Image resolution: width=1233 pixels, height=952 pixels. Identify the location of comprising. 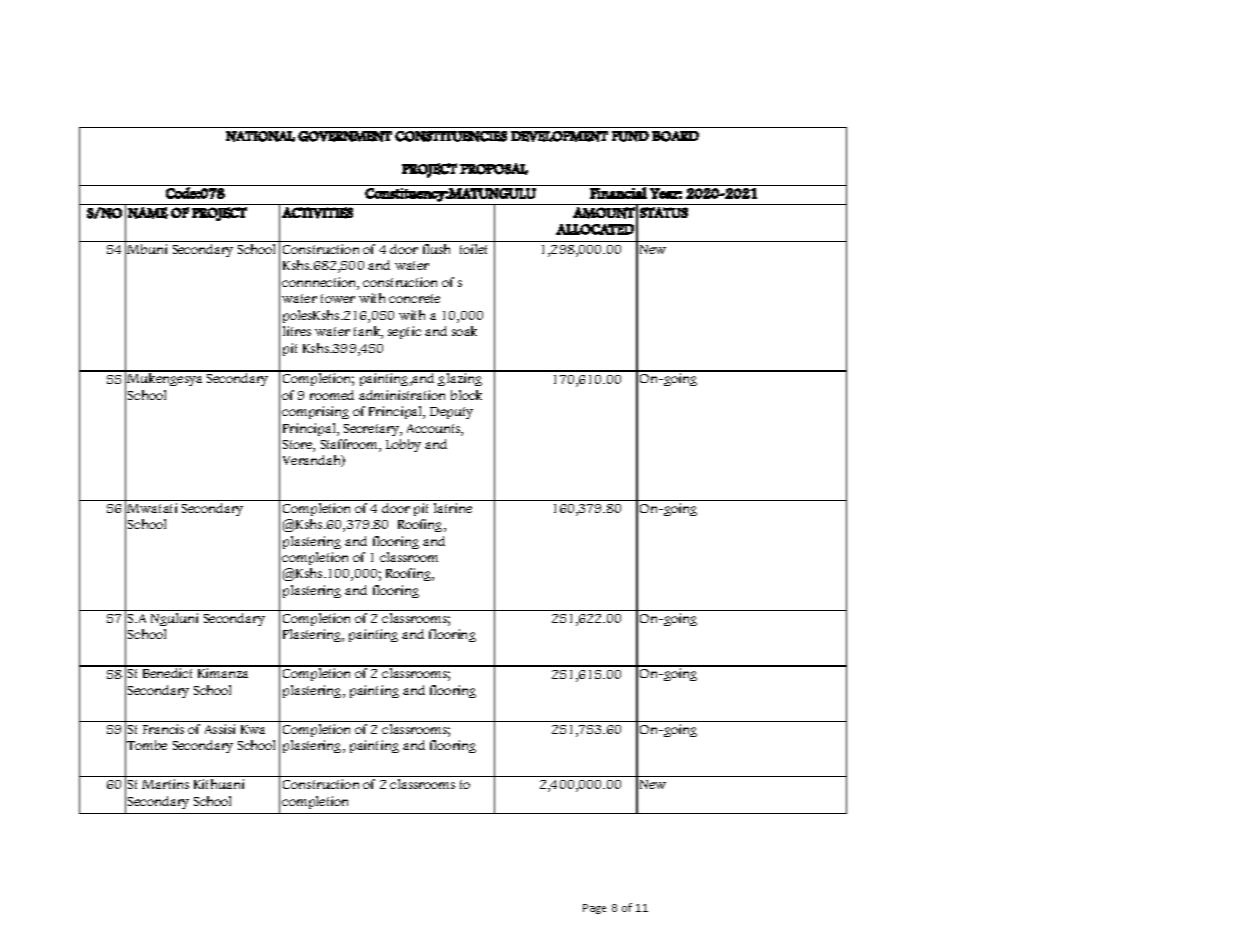
(315, 412).
